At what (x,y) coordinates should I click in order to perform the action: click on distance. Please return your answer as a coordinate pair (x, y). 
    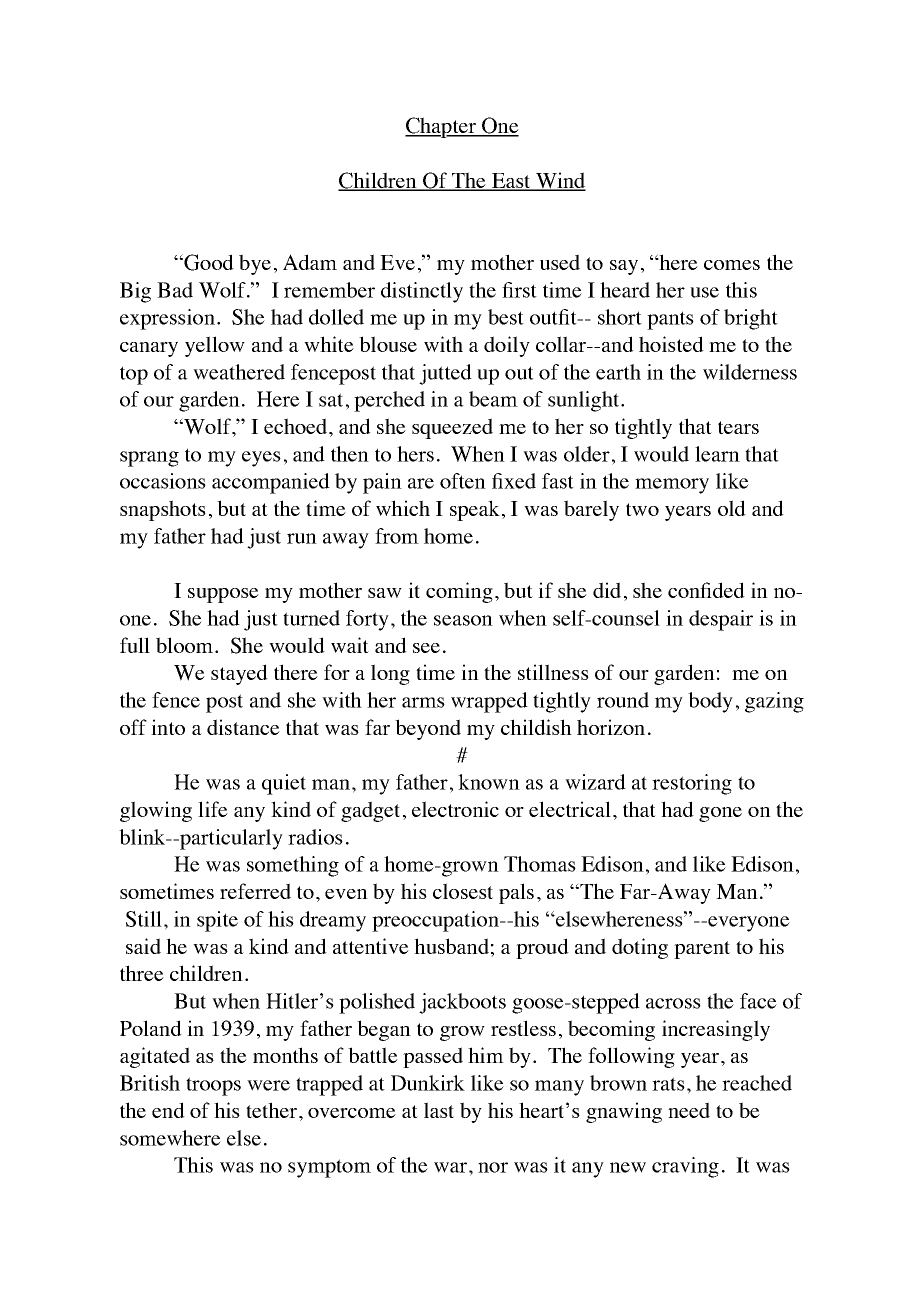
    Looking at the image, I should click on (243, 727).
